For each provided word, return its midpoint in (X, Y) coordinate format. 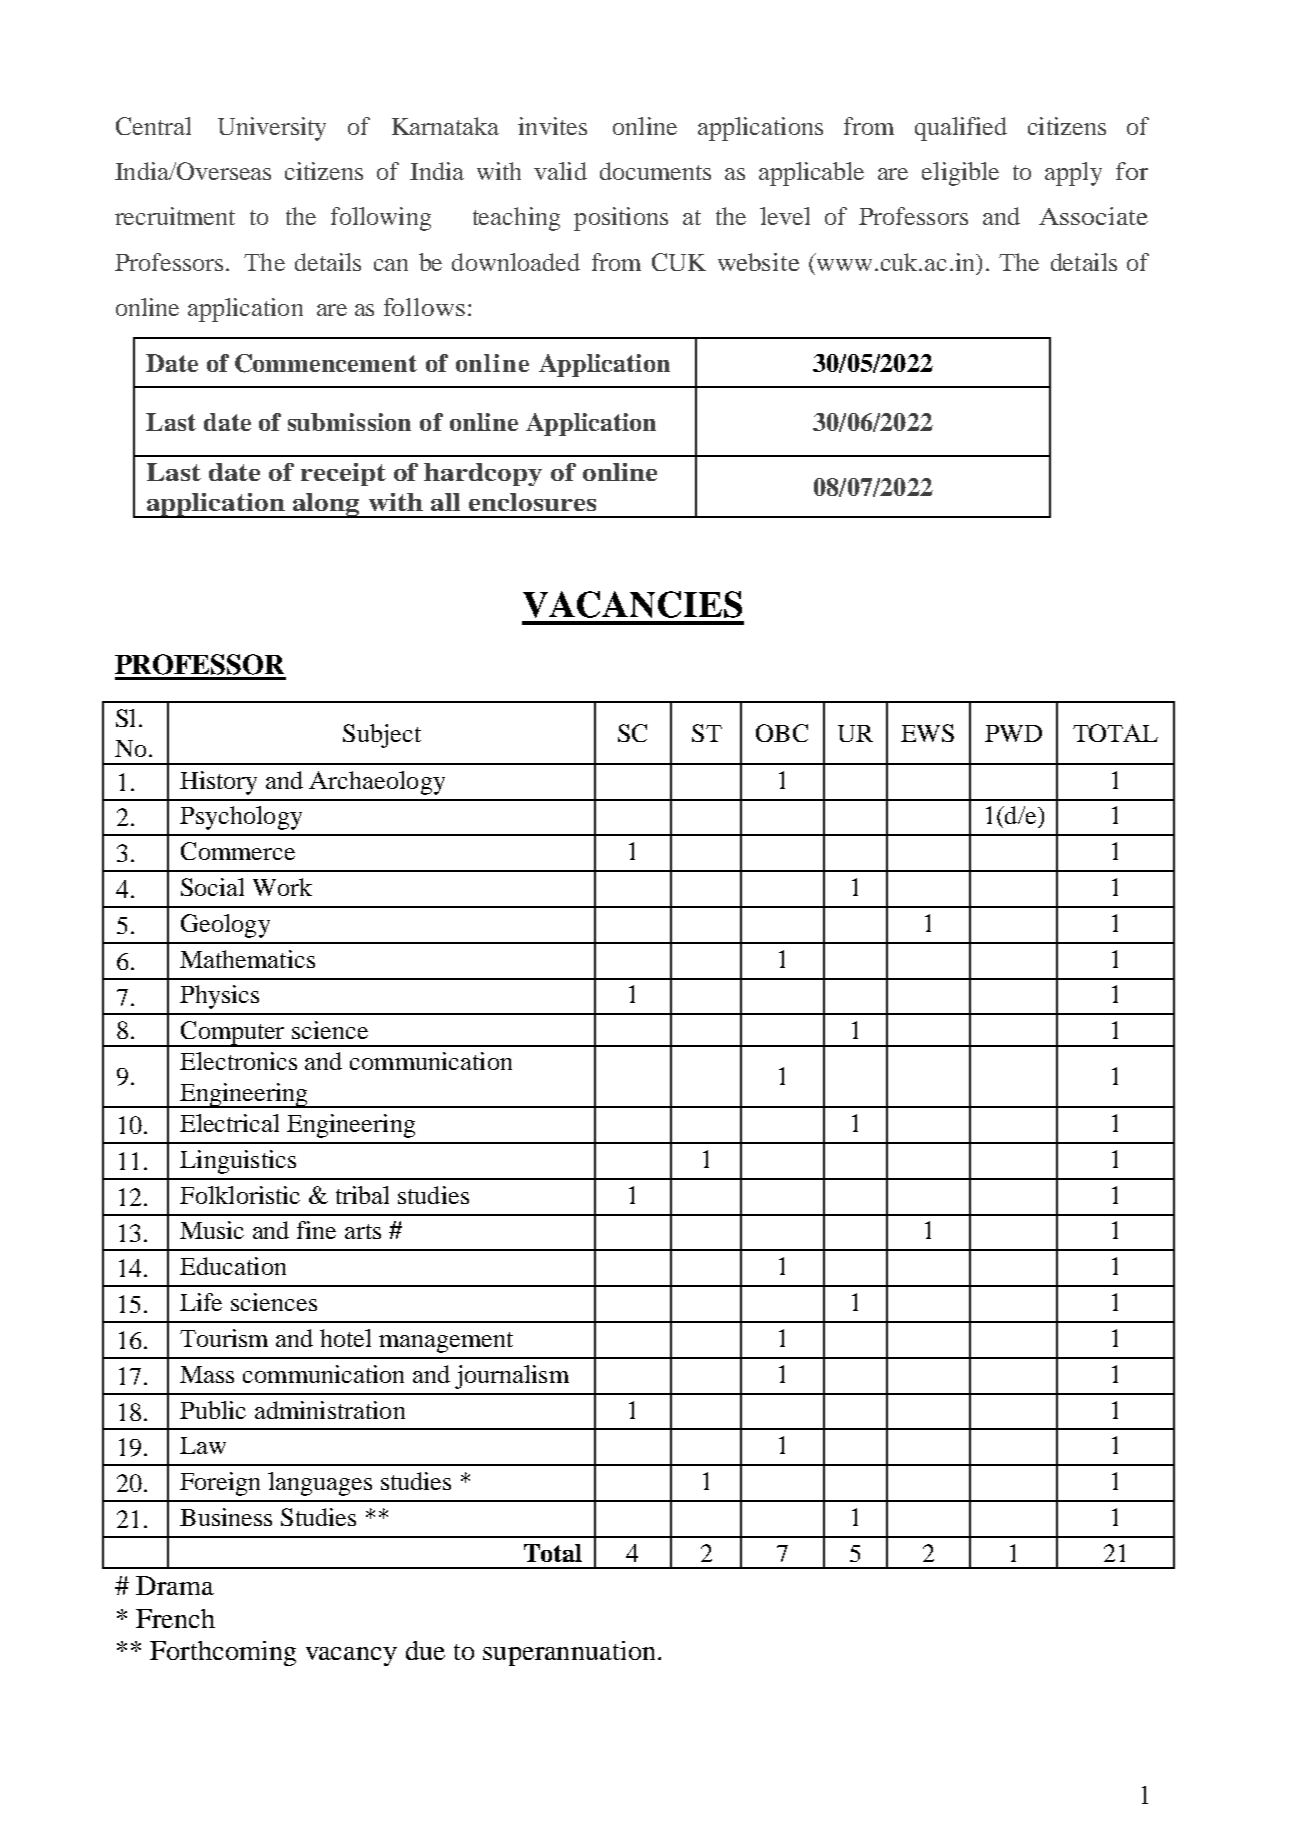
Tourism (224, 1338)
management (446, 1342)
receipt (343, 474)
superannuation (569, 1653)
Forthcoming (223, 1653)
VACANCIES (632, 604)
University (272, 129)
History (218, 783)
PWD (1013, 733)
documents (655, 171)
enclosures (532, 502)
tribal (362, 1195)
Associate (1093, 216)
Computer (233, 1034)
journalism (512, 1377)
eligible (960, 174)
